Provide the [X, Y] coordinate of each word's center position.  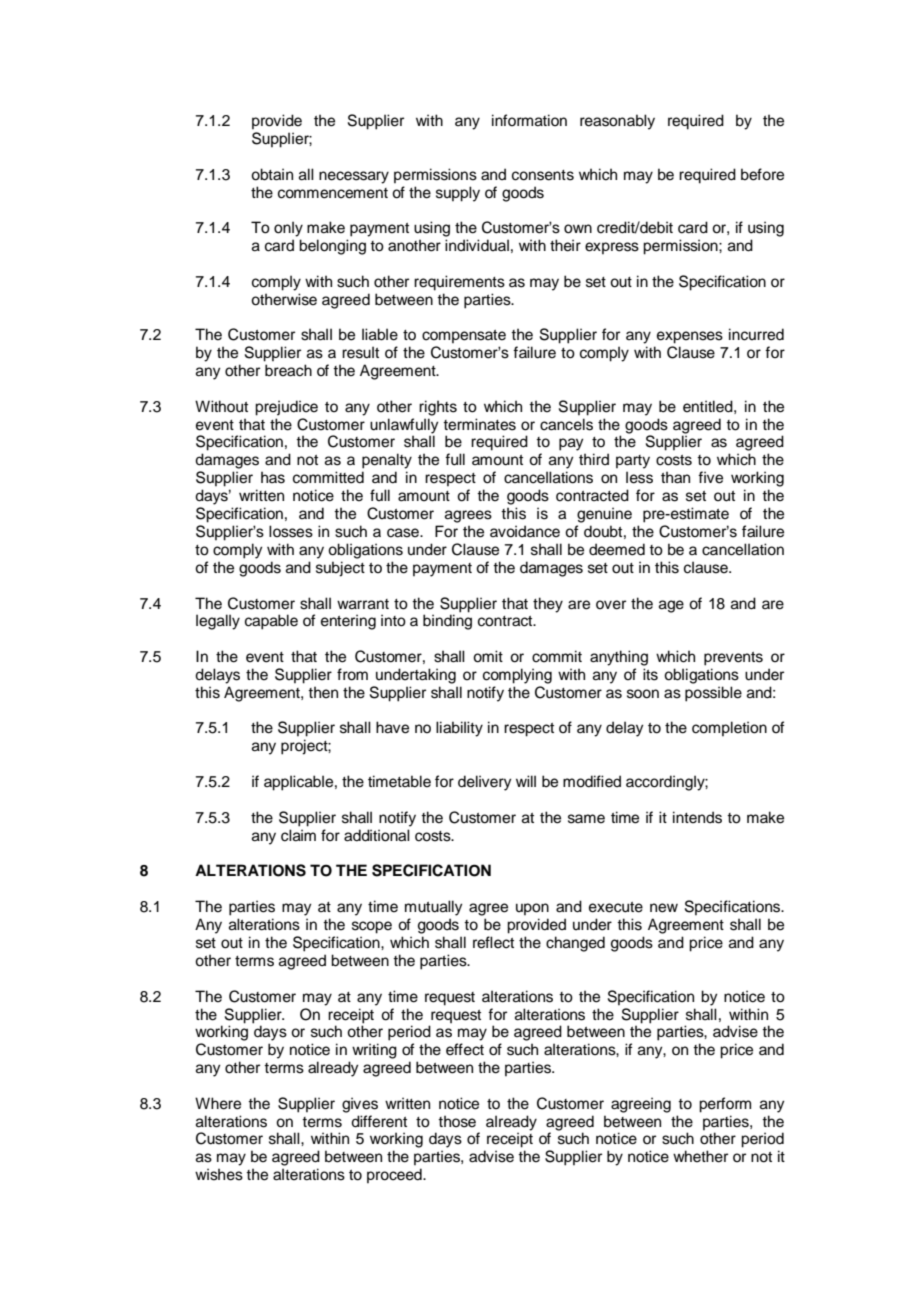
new [664, 908]
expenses [690, 337]
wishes [219, 1174]
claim [298, 835]
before [762, 174]
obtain [272, 174]
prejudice [286, 408]
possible [713, 694]
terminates [479, 424]
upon [532, 909]
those [457, 1121]
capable [271, 622]
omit [488, 656]
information [529, 120]
